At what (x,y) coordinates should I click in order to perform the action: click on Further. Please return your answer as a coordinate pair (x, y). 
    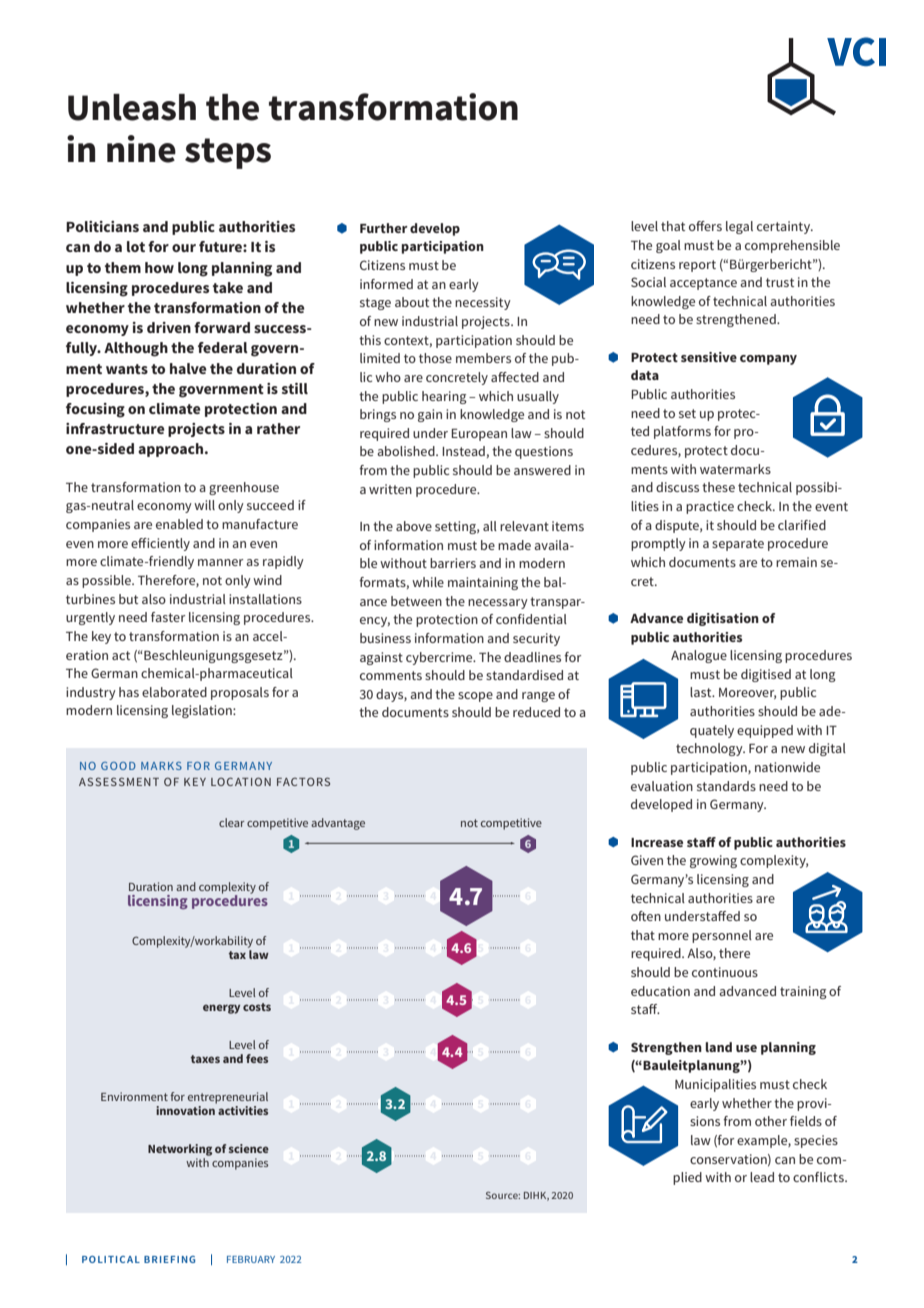
    Looking at the image, I should click on (384, 228).
